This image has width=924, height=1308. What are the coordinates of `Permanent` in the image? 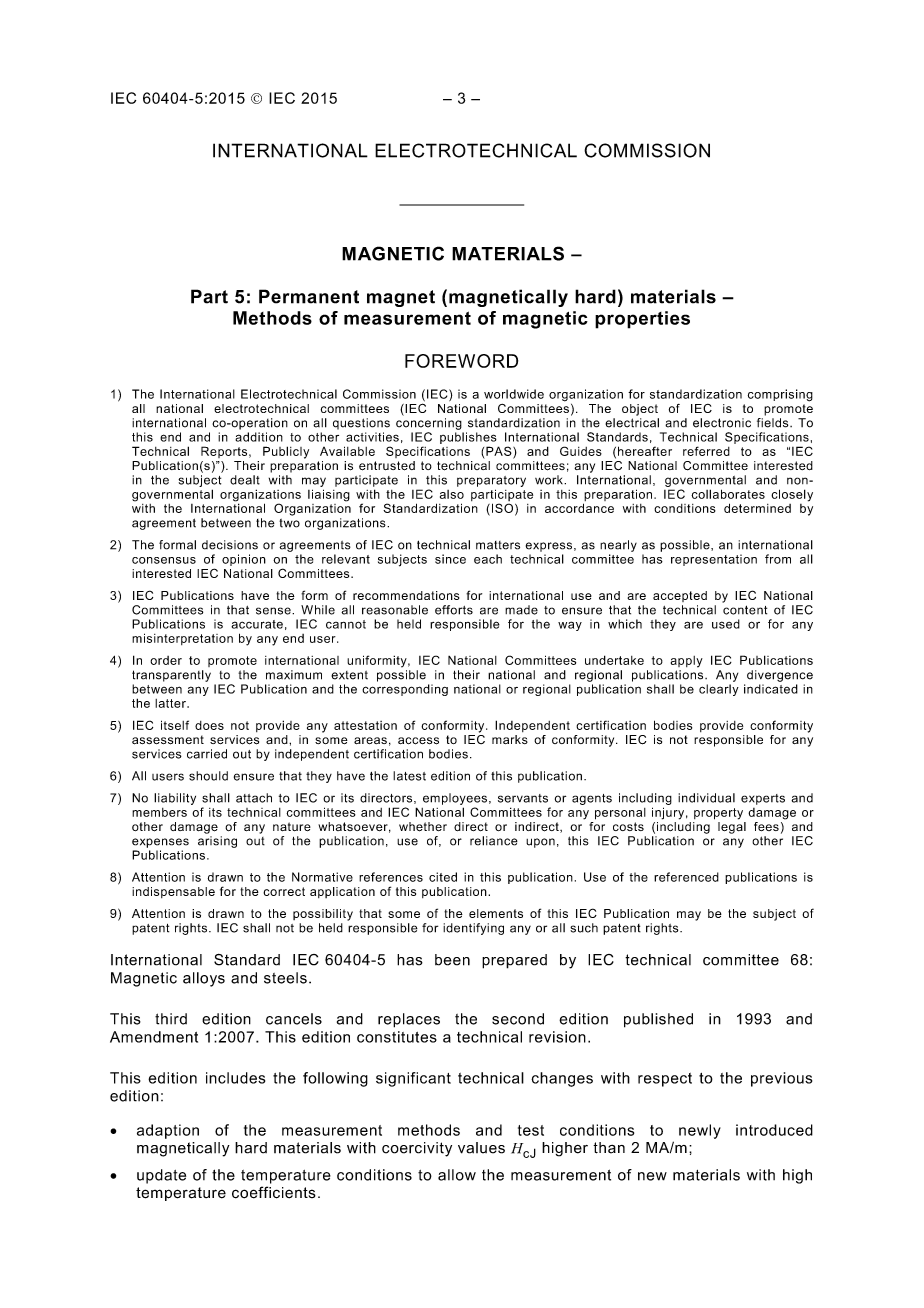 It's located at (309, 296).
